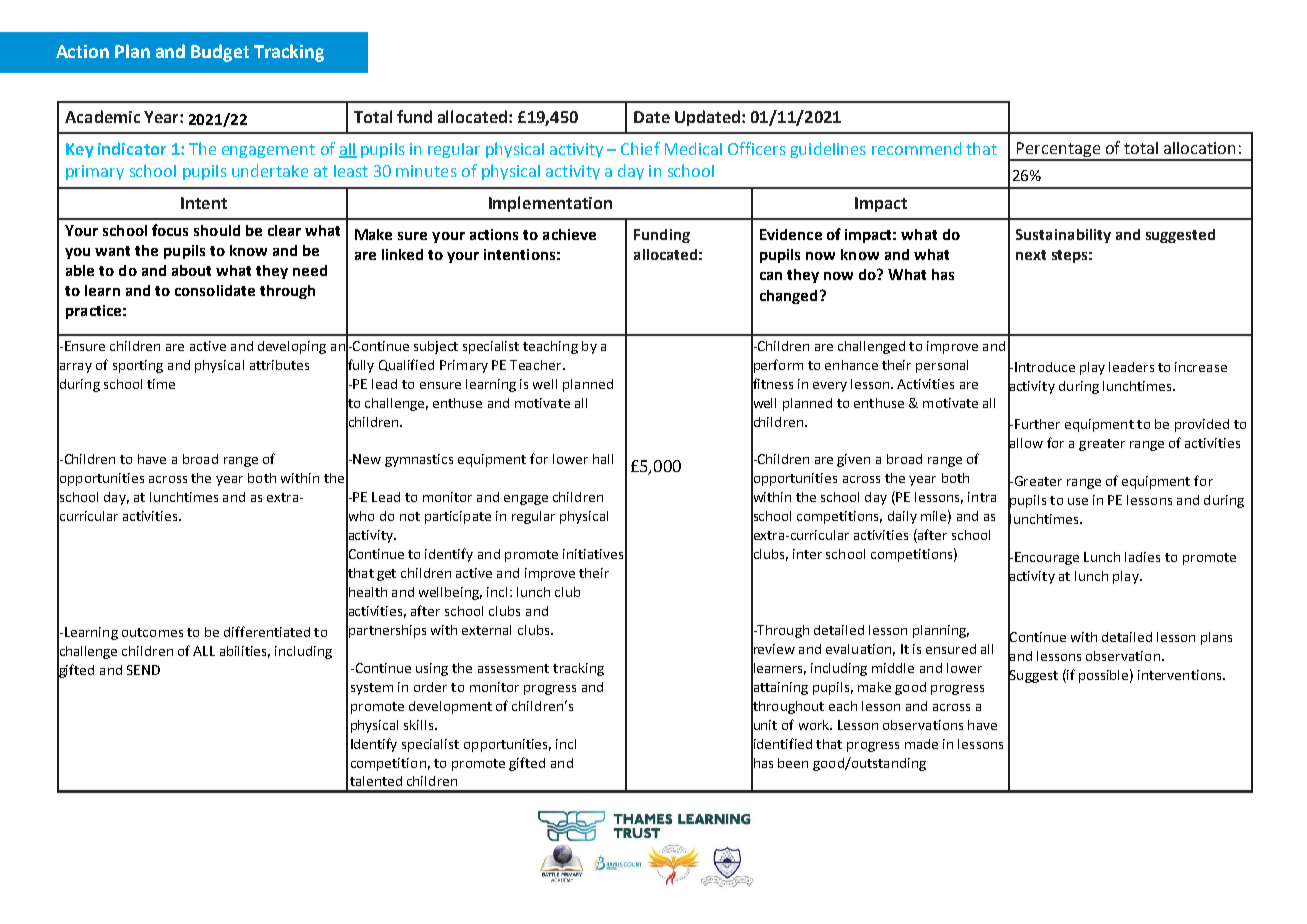  Describe the element at coordinates (1059, 151) in the screenshot. I see `Percentage` at that location.
